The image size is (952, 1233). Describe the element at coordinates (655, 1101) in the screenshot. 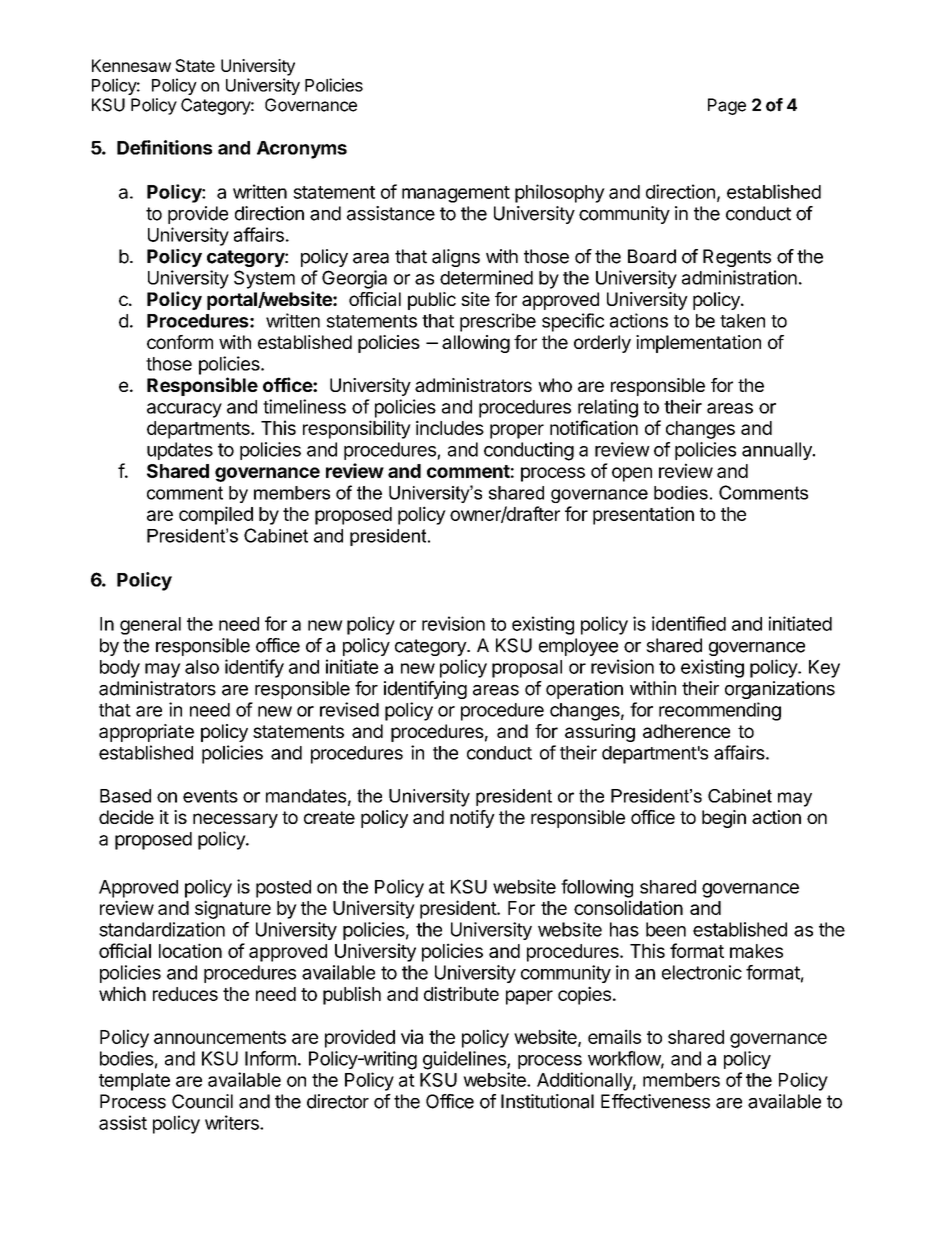

I see `Effectiveness` at that location.
